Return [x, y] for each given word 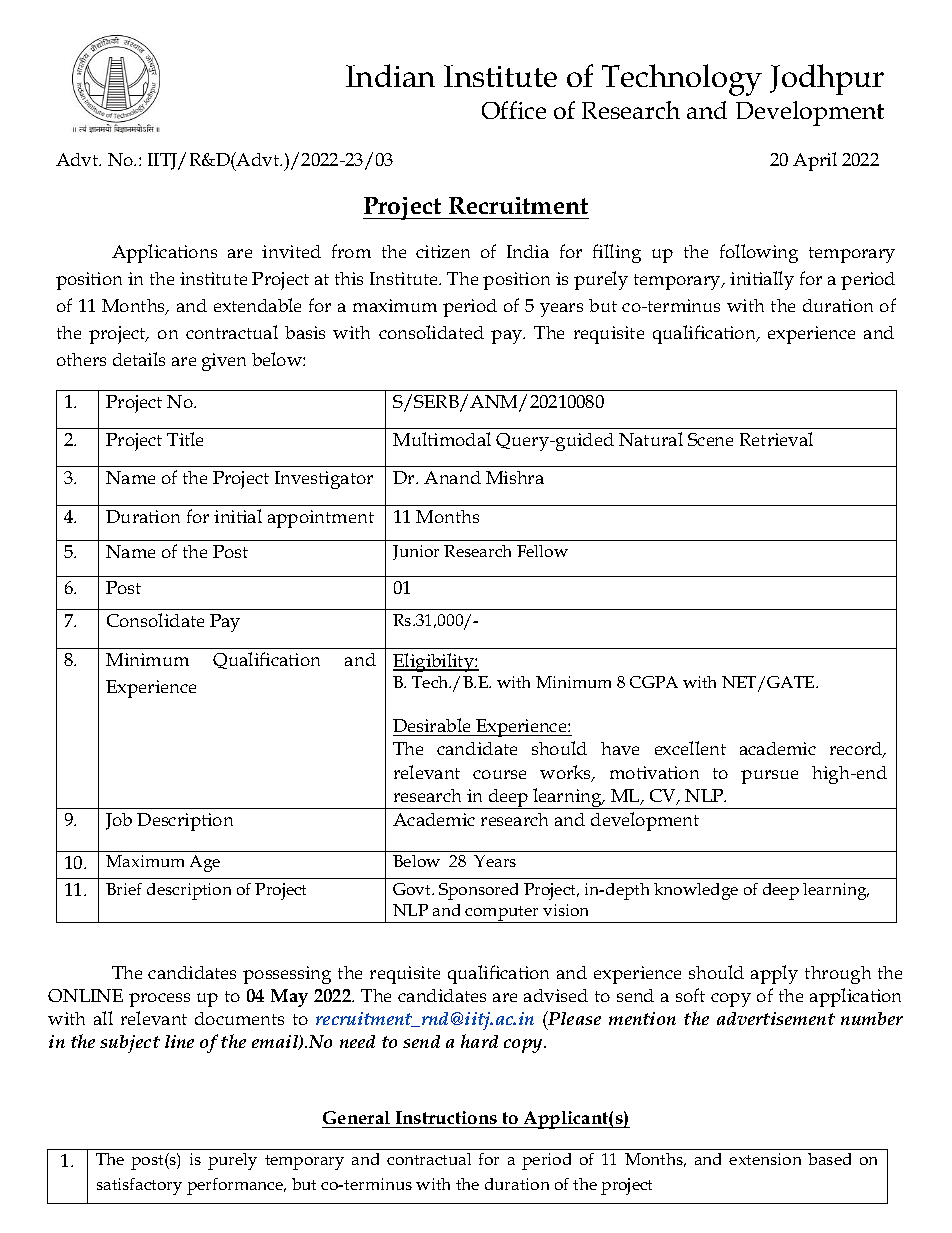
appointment [321, 519]
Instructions [446, 1117]
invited [291, 251]
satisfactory [139, 1186]
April [815, 161]
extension [765, 1159]
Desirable [433, 727]
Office [514, 110]
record [857, 750]
